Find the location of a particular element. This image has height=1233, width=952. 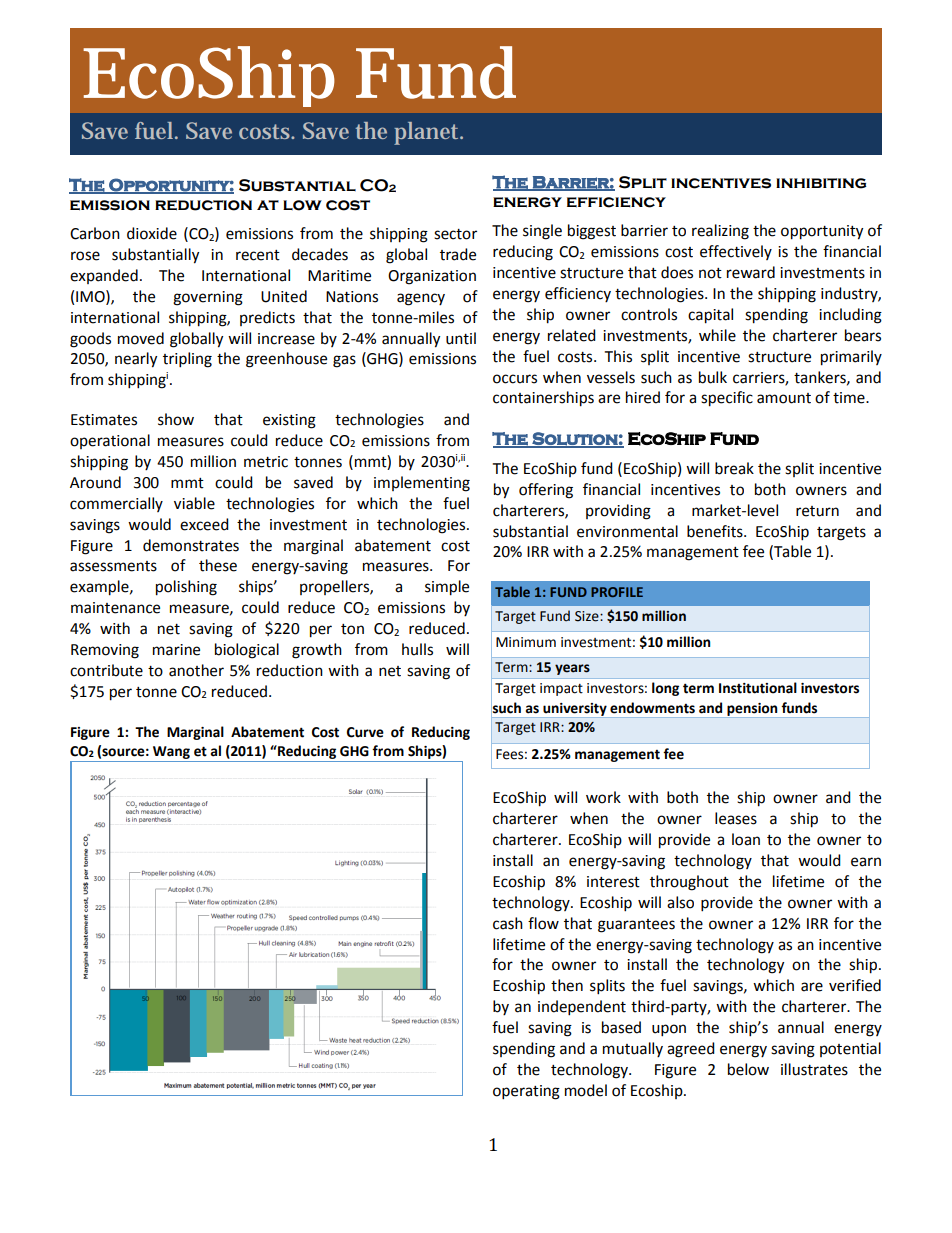

realizing is located at coordinates (720, 232).
